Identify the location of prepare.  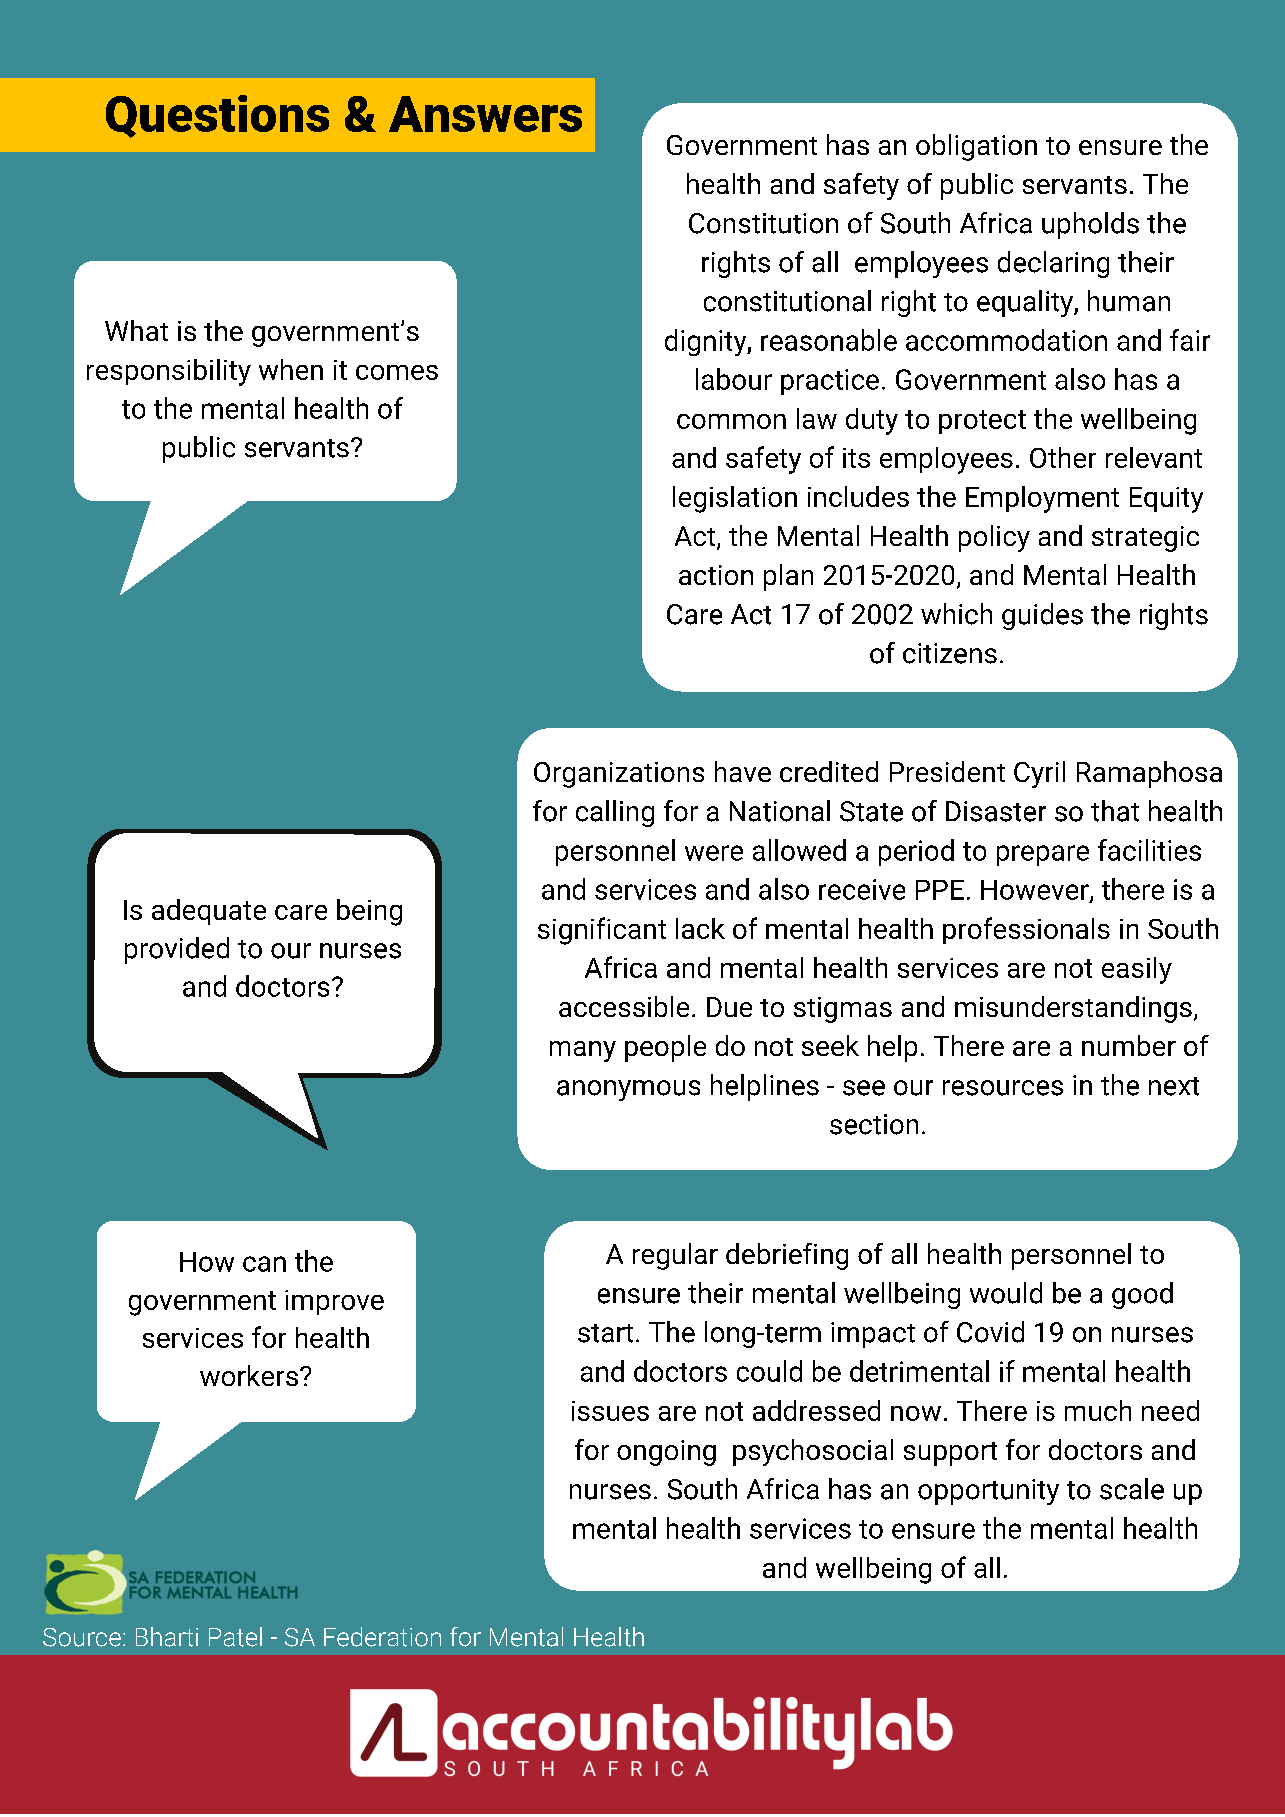
(1043, 855).
